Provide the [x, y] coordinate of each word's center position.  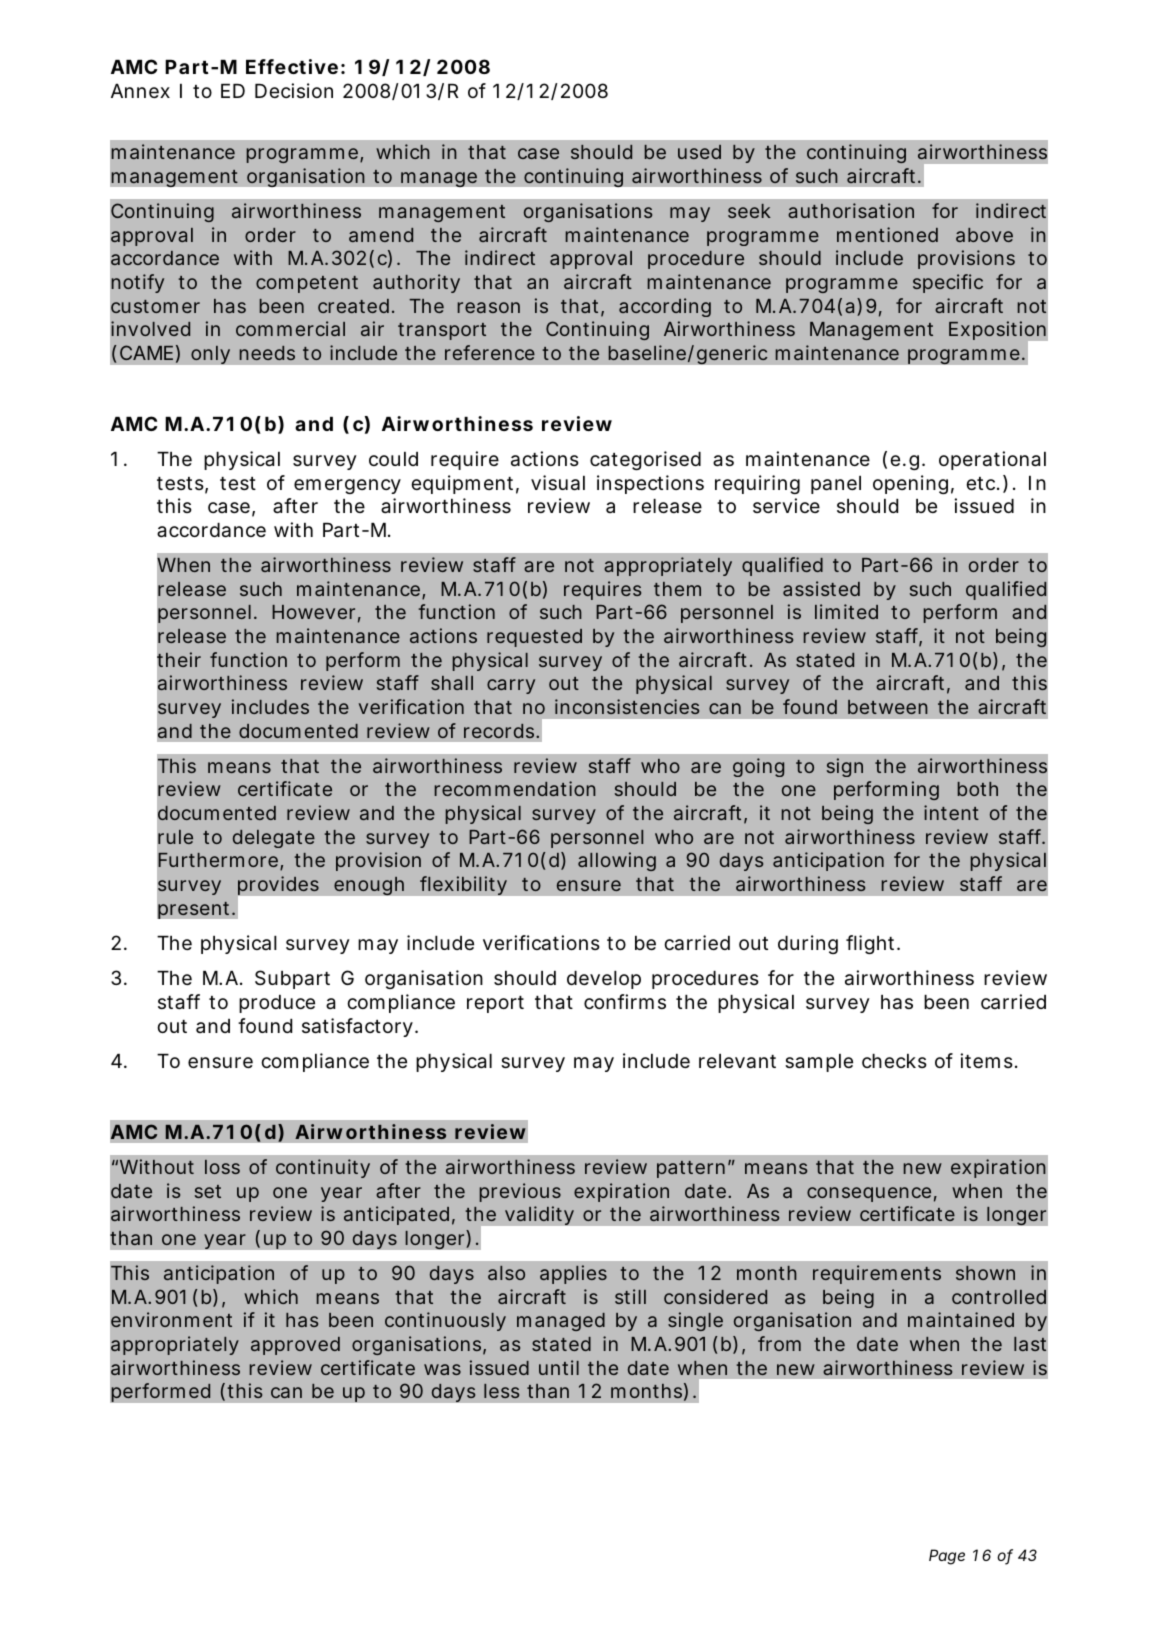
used [699, 152]
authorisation [851, 210]
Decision [294, 90]
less [501, 1391]
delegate [274, 839]
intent [951, 812]
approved [295, 1346]
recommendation [515, 788]
